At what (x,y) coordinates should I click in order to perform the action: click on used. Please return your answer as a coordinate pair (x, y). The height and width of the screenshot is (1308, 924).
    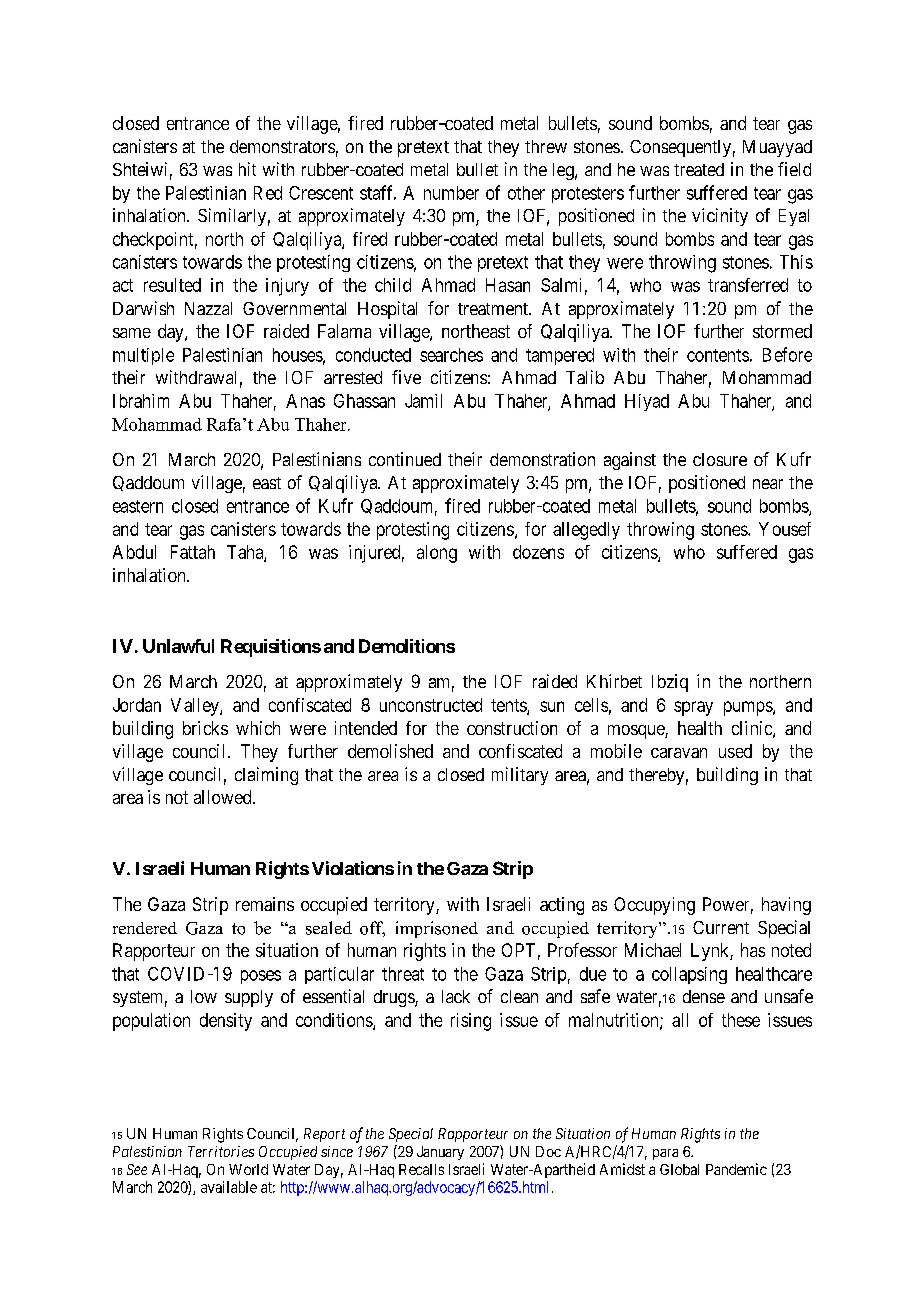
    Looking at the image, I should click on (735, 751).
